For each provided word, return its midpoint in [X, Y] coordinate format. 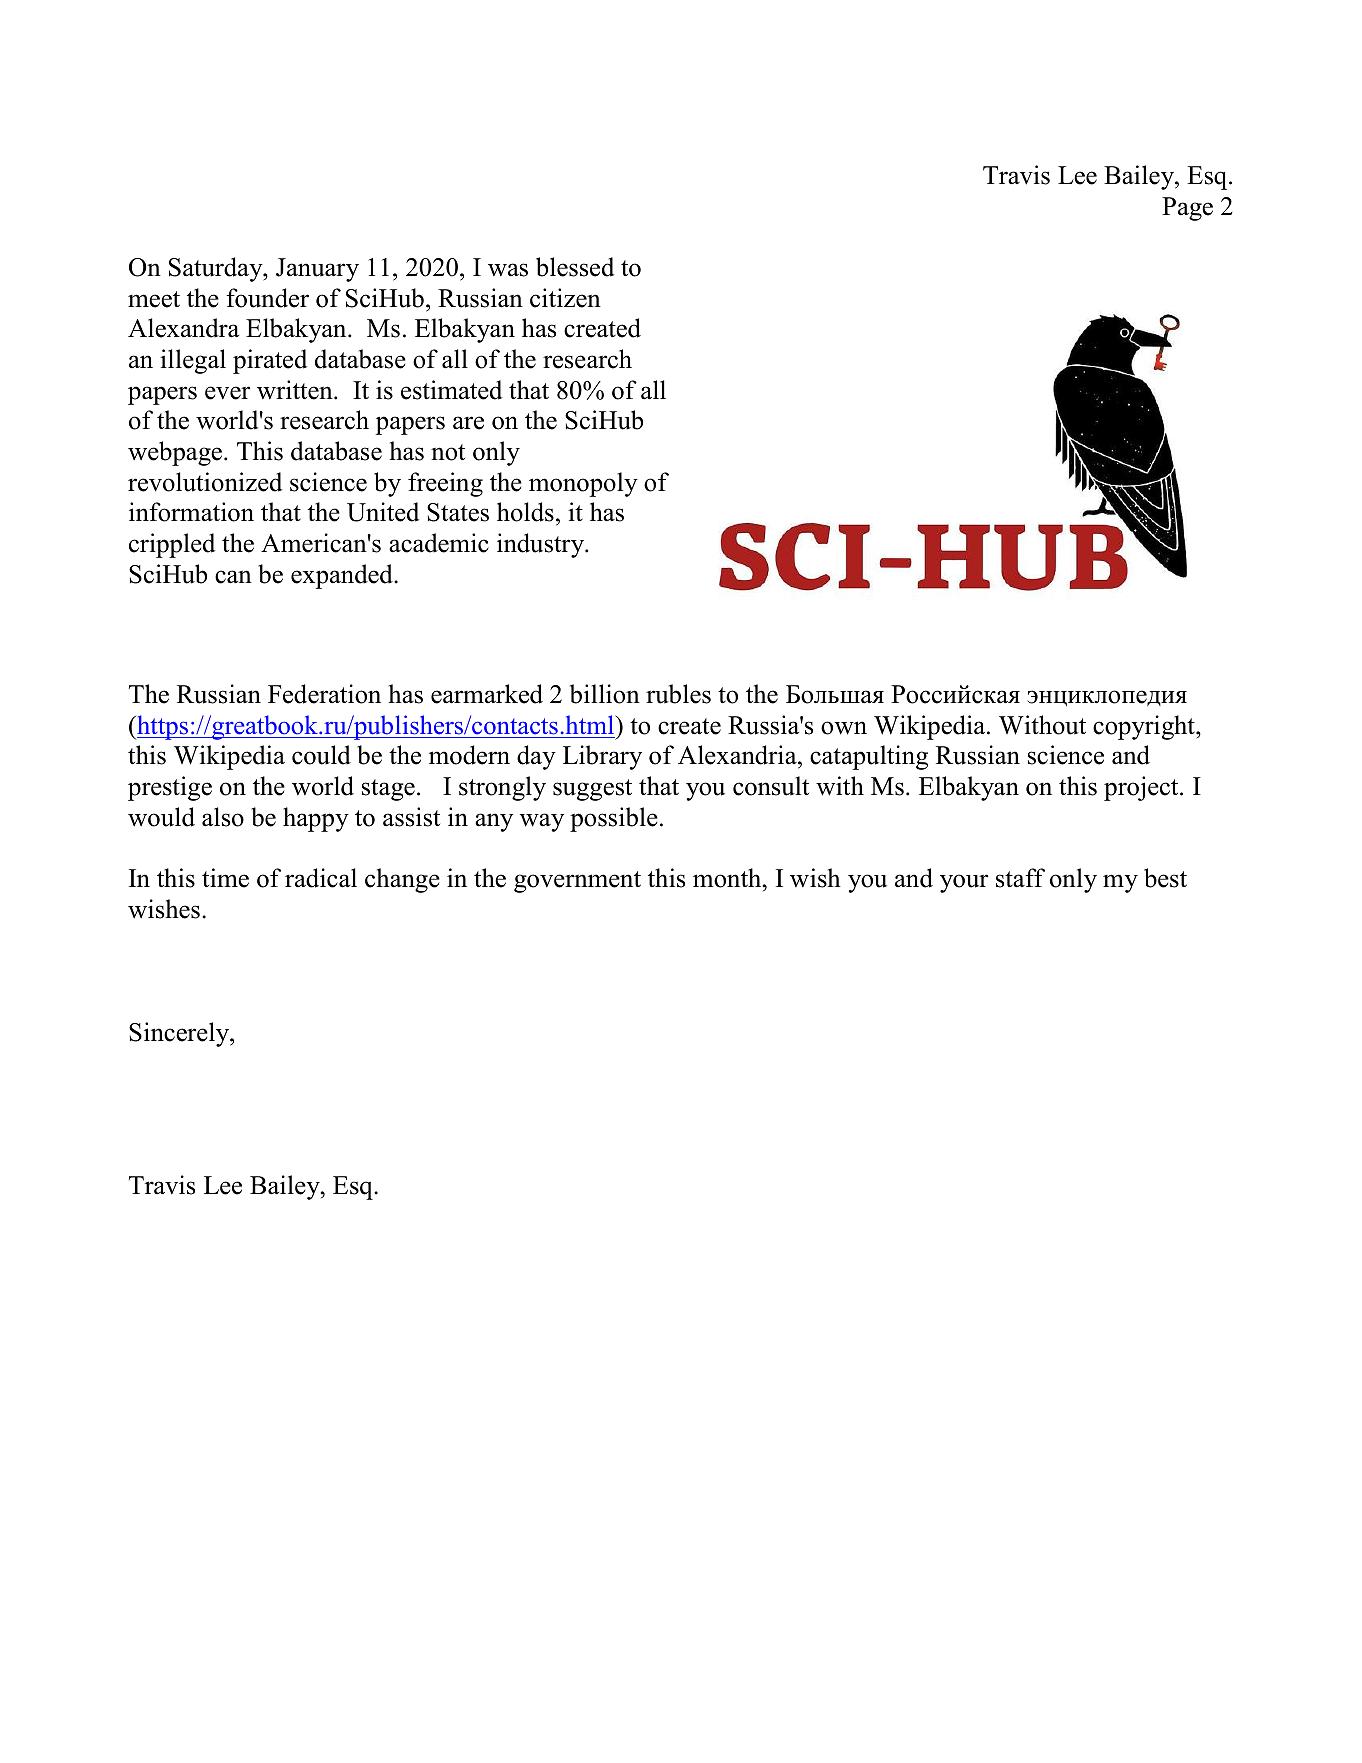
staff [1020, 878]
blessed [575, 267]
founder [267, 298]
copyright [1145, 727]
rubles [678, 694]
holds [525, 512]
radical [321, 878]
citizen [565, 298]
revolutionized [205, 482]
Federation [324, 694]
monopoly [583, 484]
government [577, 882]
